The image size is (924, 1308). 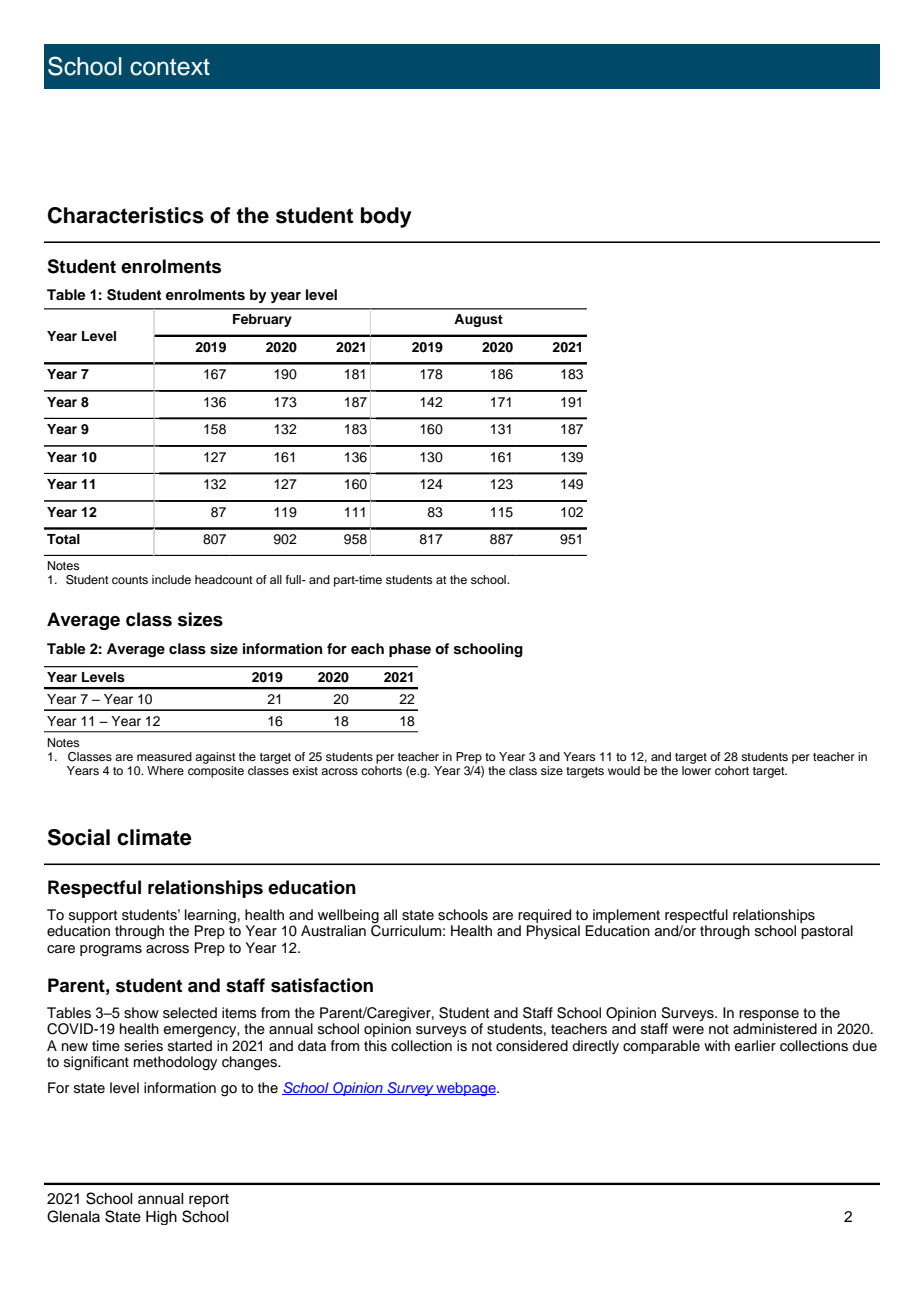 I want to click on Where, so click(x=165, y=770).
